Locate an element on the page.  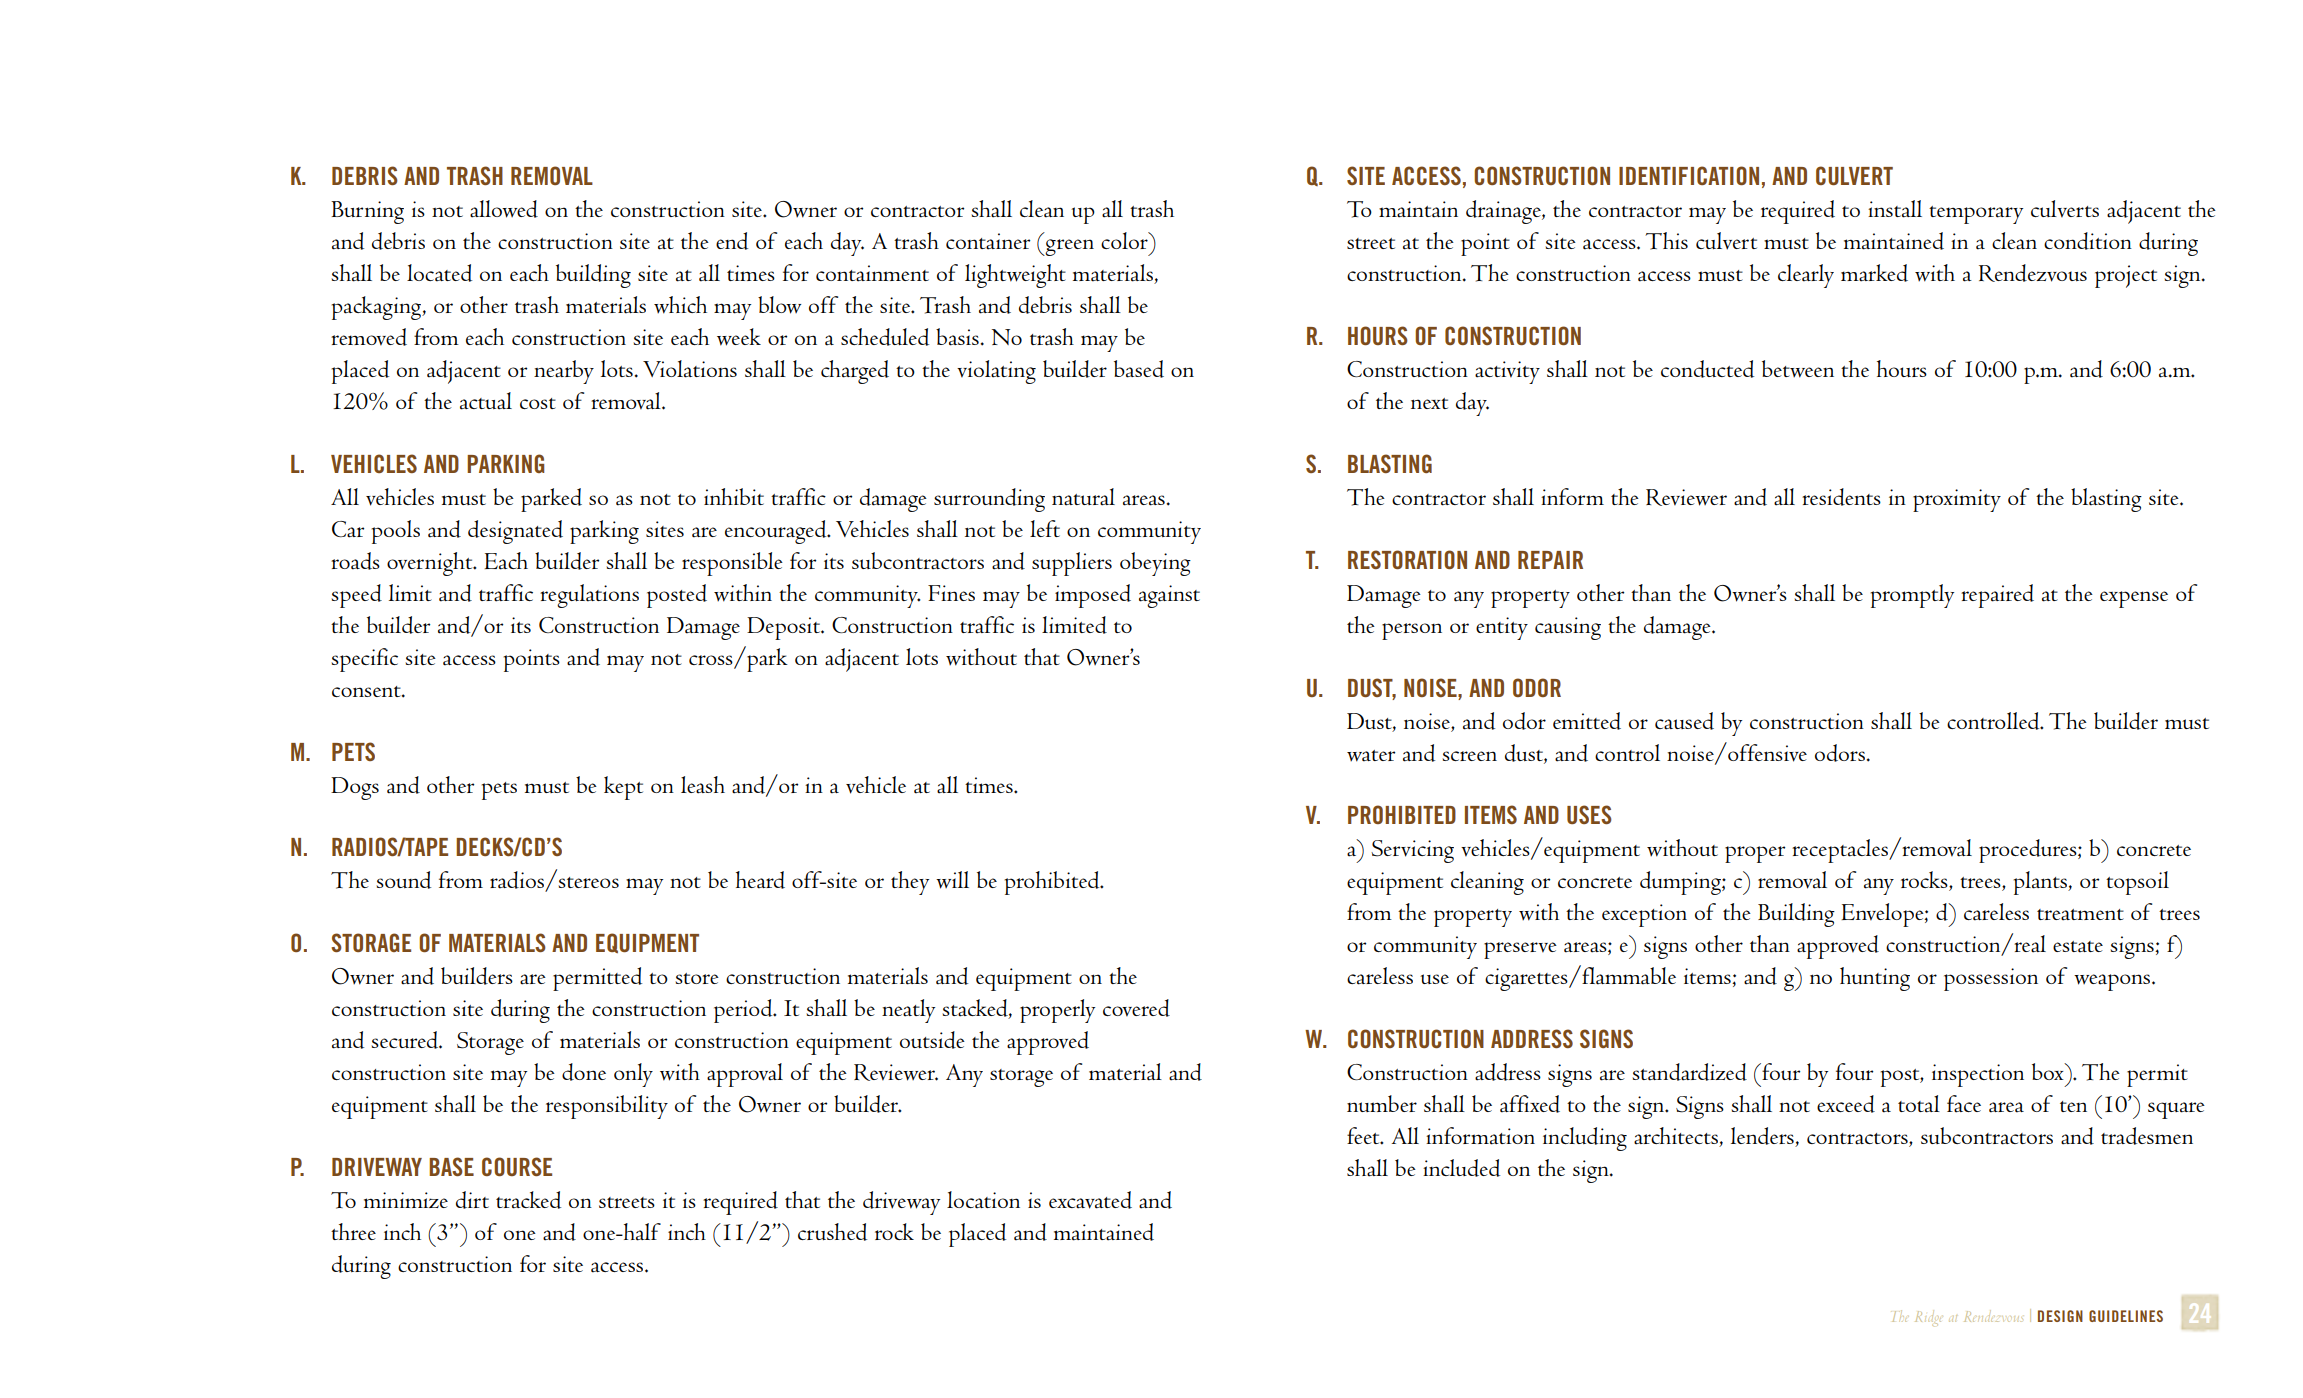
allowed is located at coordinates (504, 209).
